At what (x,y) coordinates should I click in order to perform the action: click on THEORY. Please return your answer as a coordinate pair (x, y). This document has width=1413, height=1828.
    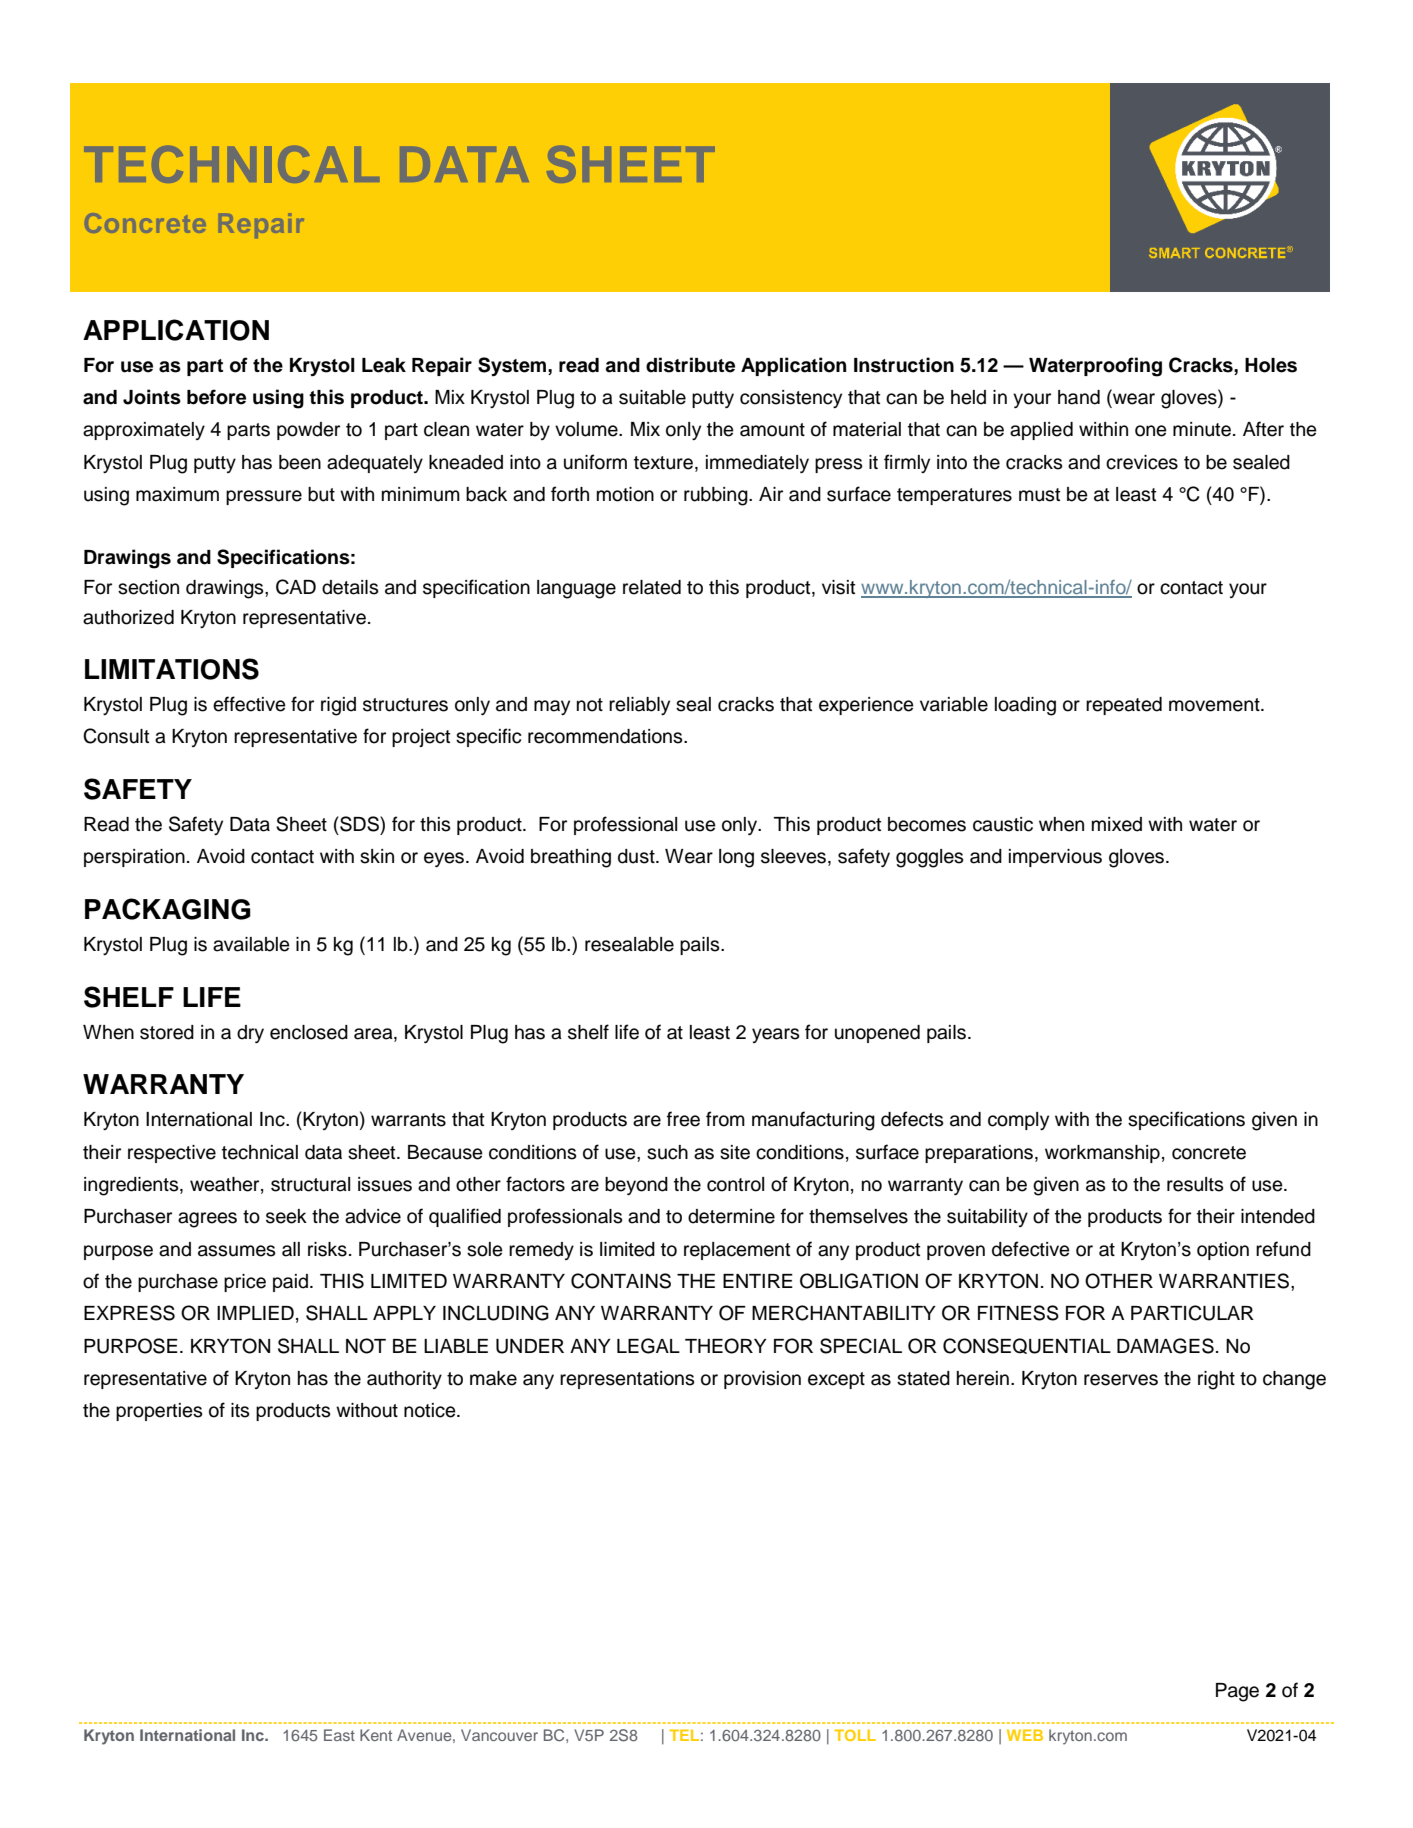
    Looking at the image, I should click on (726, 1346).
